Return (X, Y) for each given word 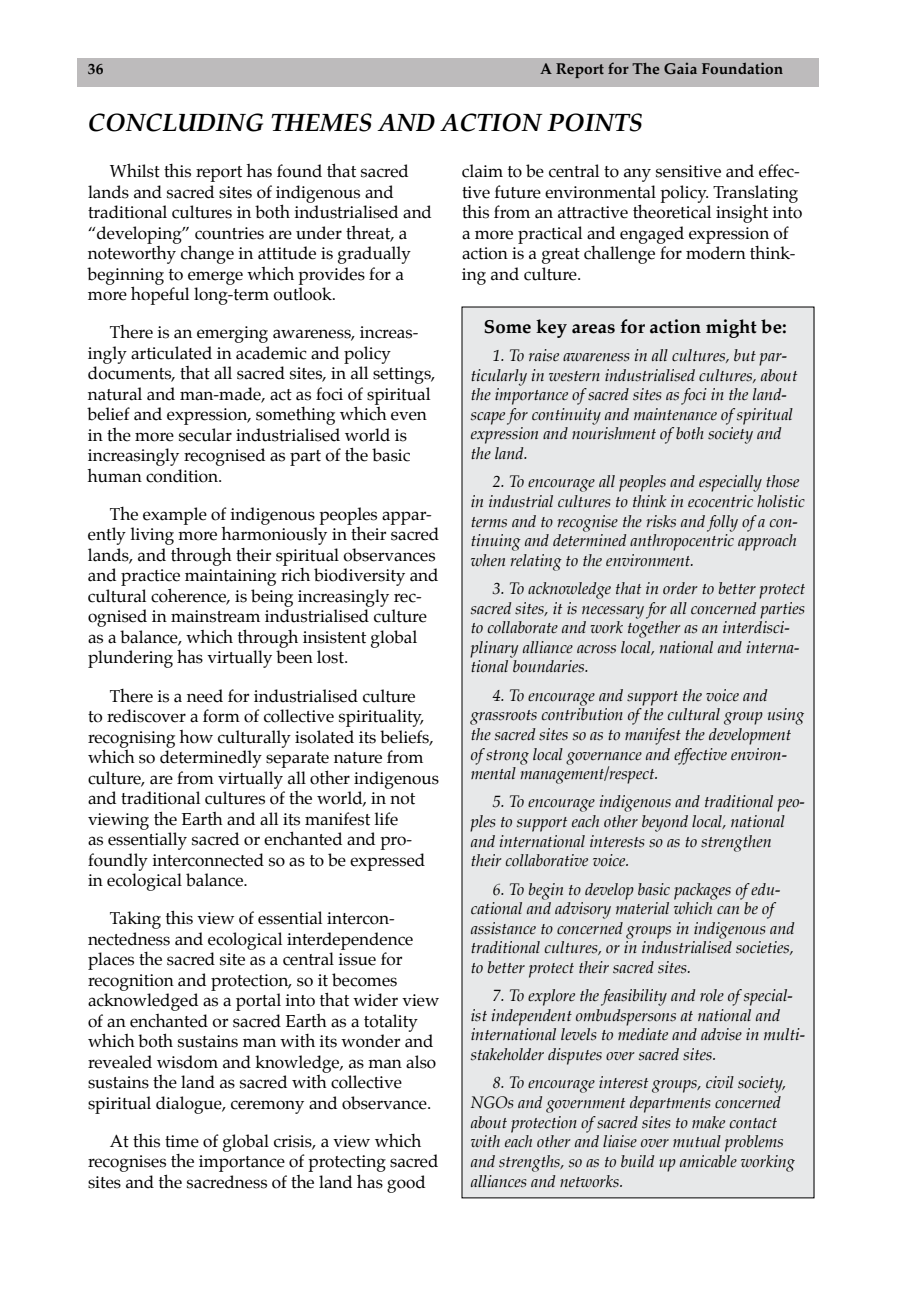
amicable (708, 1161)
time (182, 1141)
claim (482, 171)
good (406, 1184)
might (731, 328)
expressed (387, 862)
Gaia (680, 68)
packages (702, 891)
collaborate (522, 627)
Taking (135, 920)
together (654, 629)
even (409, 416)
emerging (232, 334)
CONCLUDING (176, 122)
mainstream (215, 616)
